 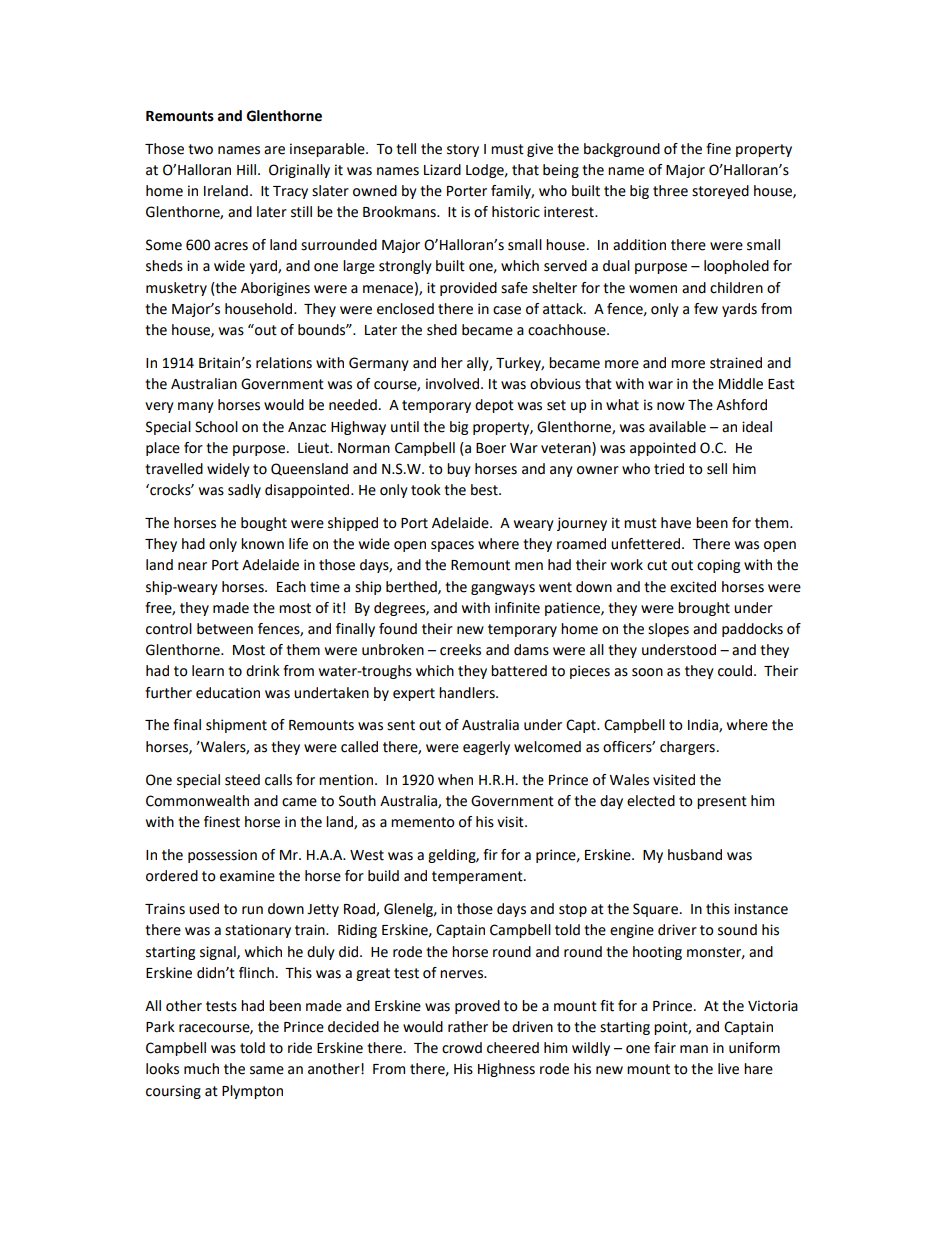 What do you see at coordinates (222, 856) in the screenshot?
I see `possession` at bounding box center [222, 856].
